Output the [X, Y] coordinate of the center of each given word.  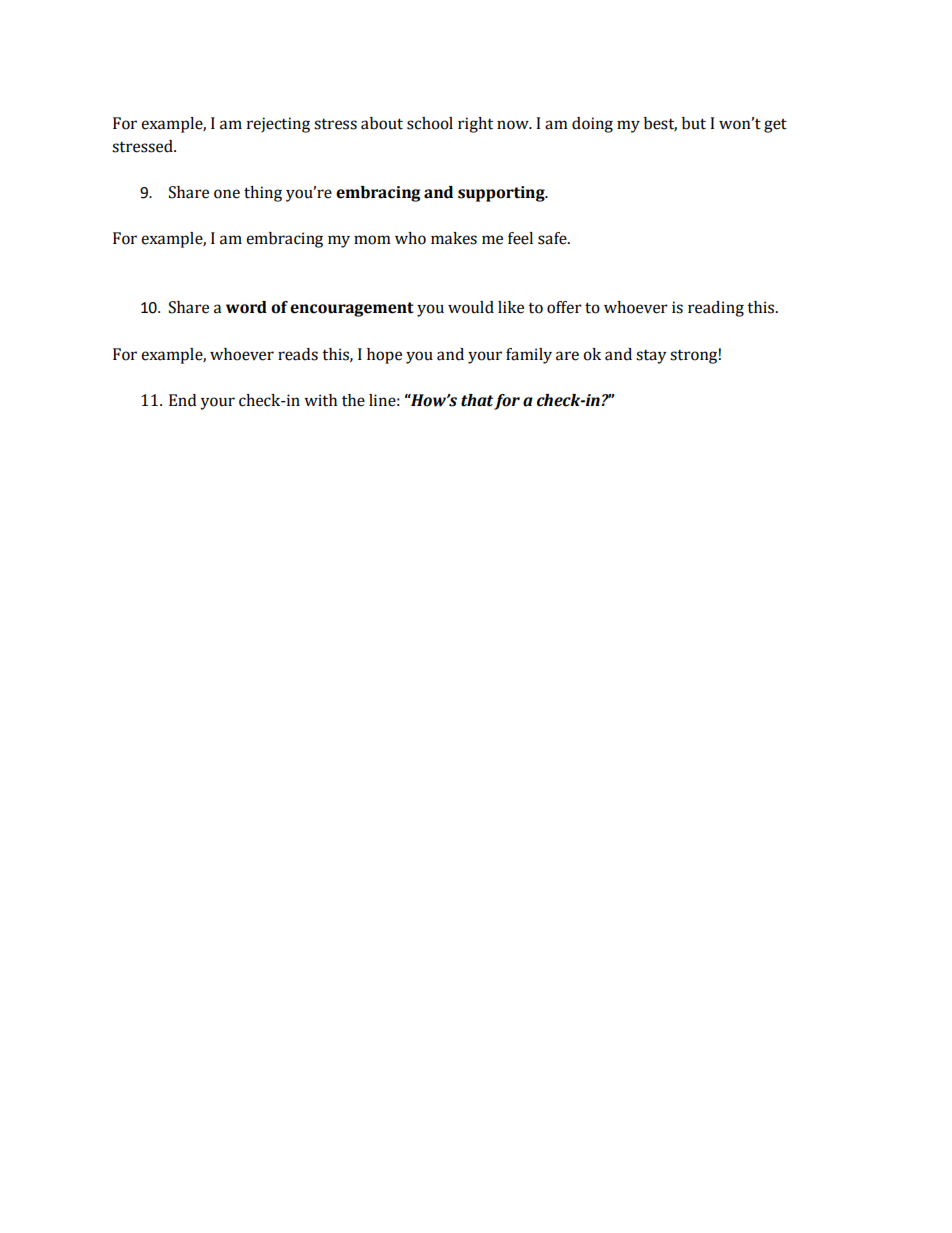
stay [651, 357]
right [475, 125]
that [477, 400]
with [320, 400]
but [694, 123]
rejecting [278, 125]
